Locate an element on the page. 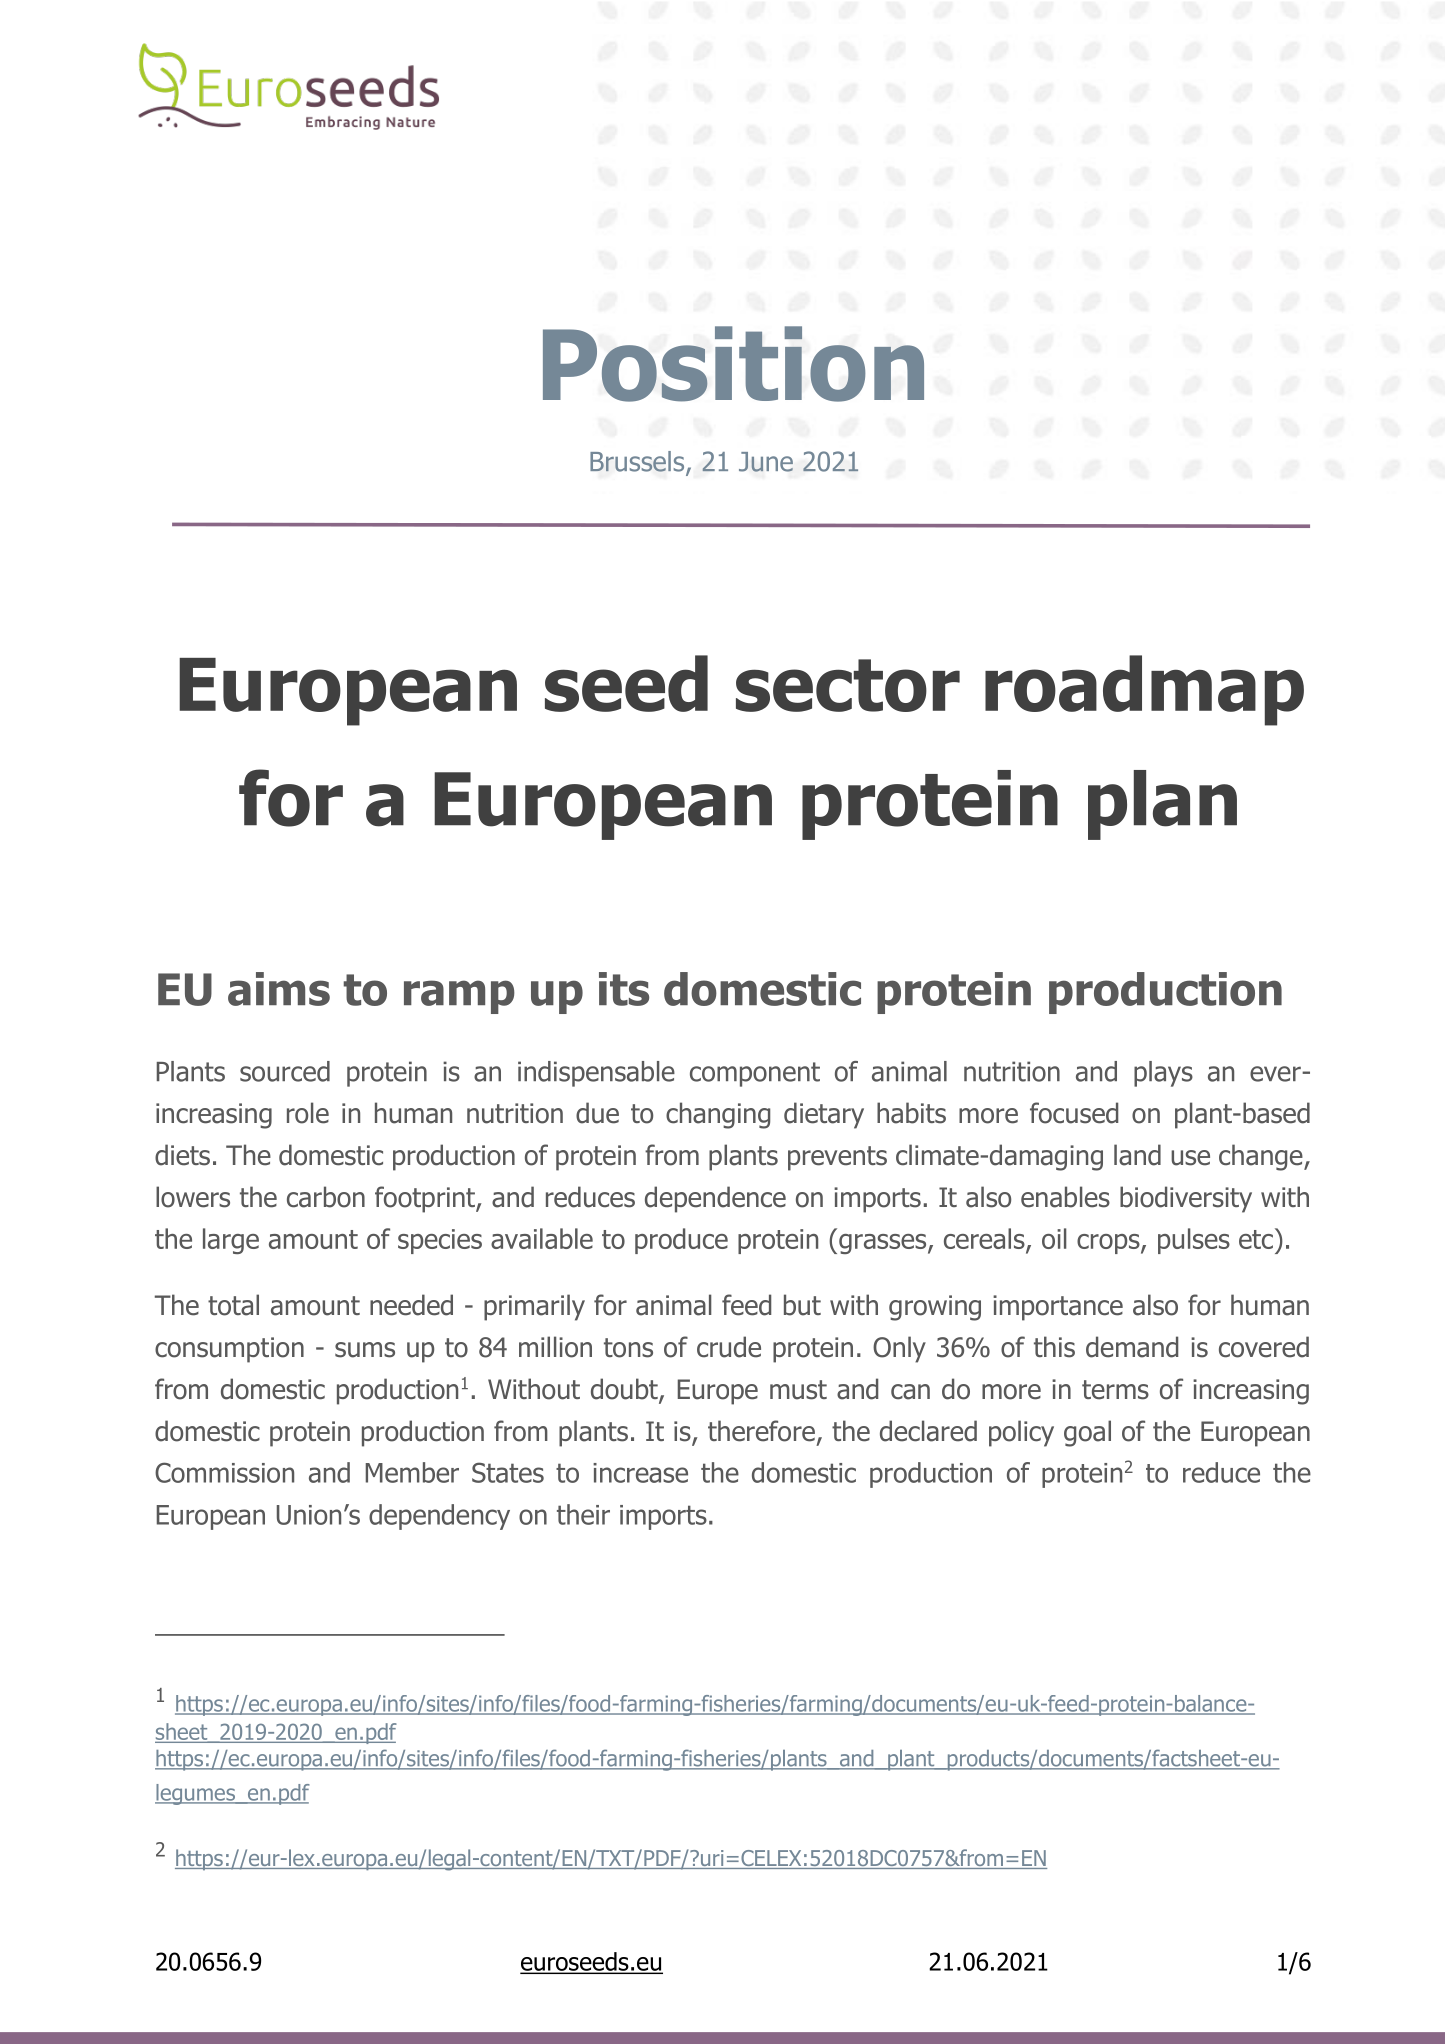  increase is located at coordinates (640, 1473).
